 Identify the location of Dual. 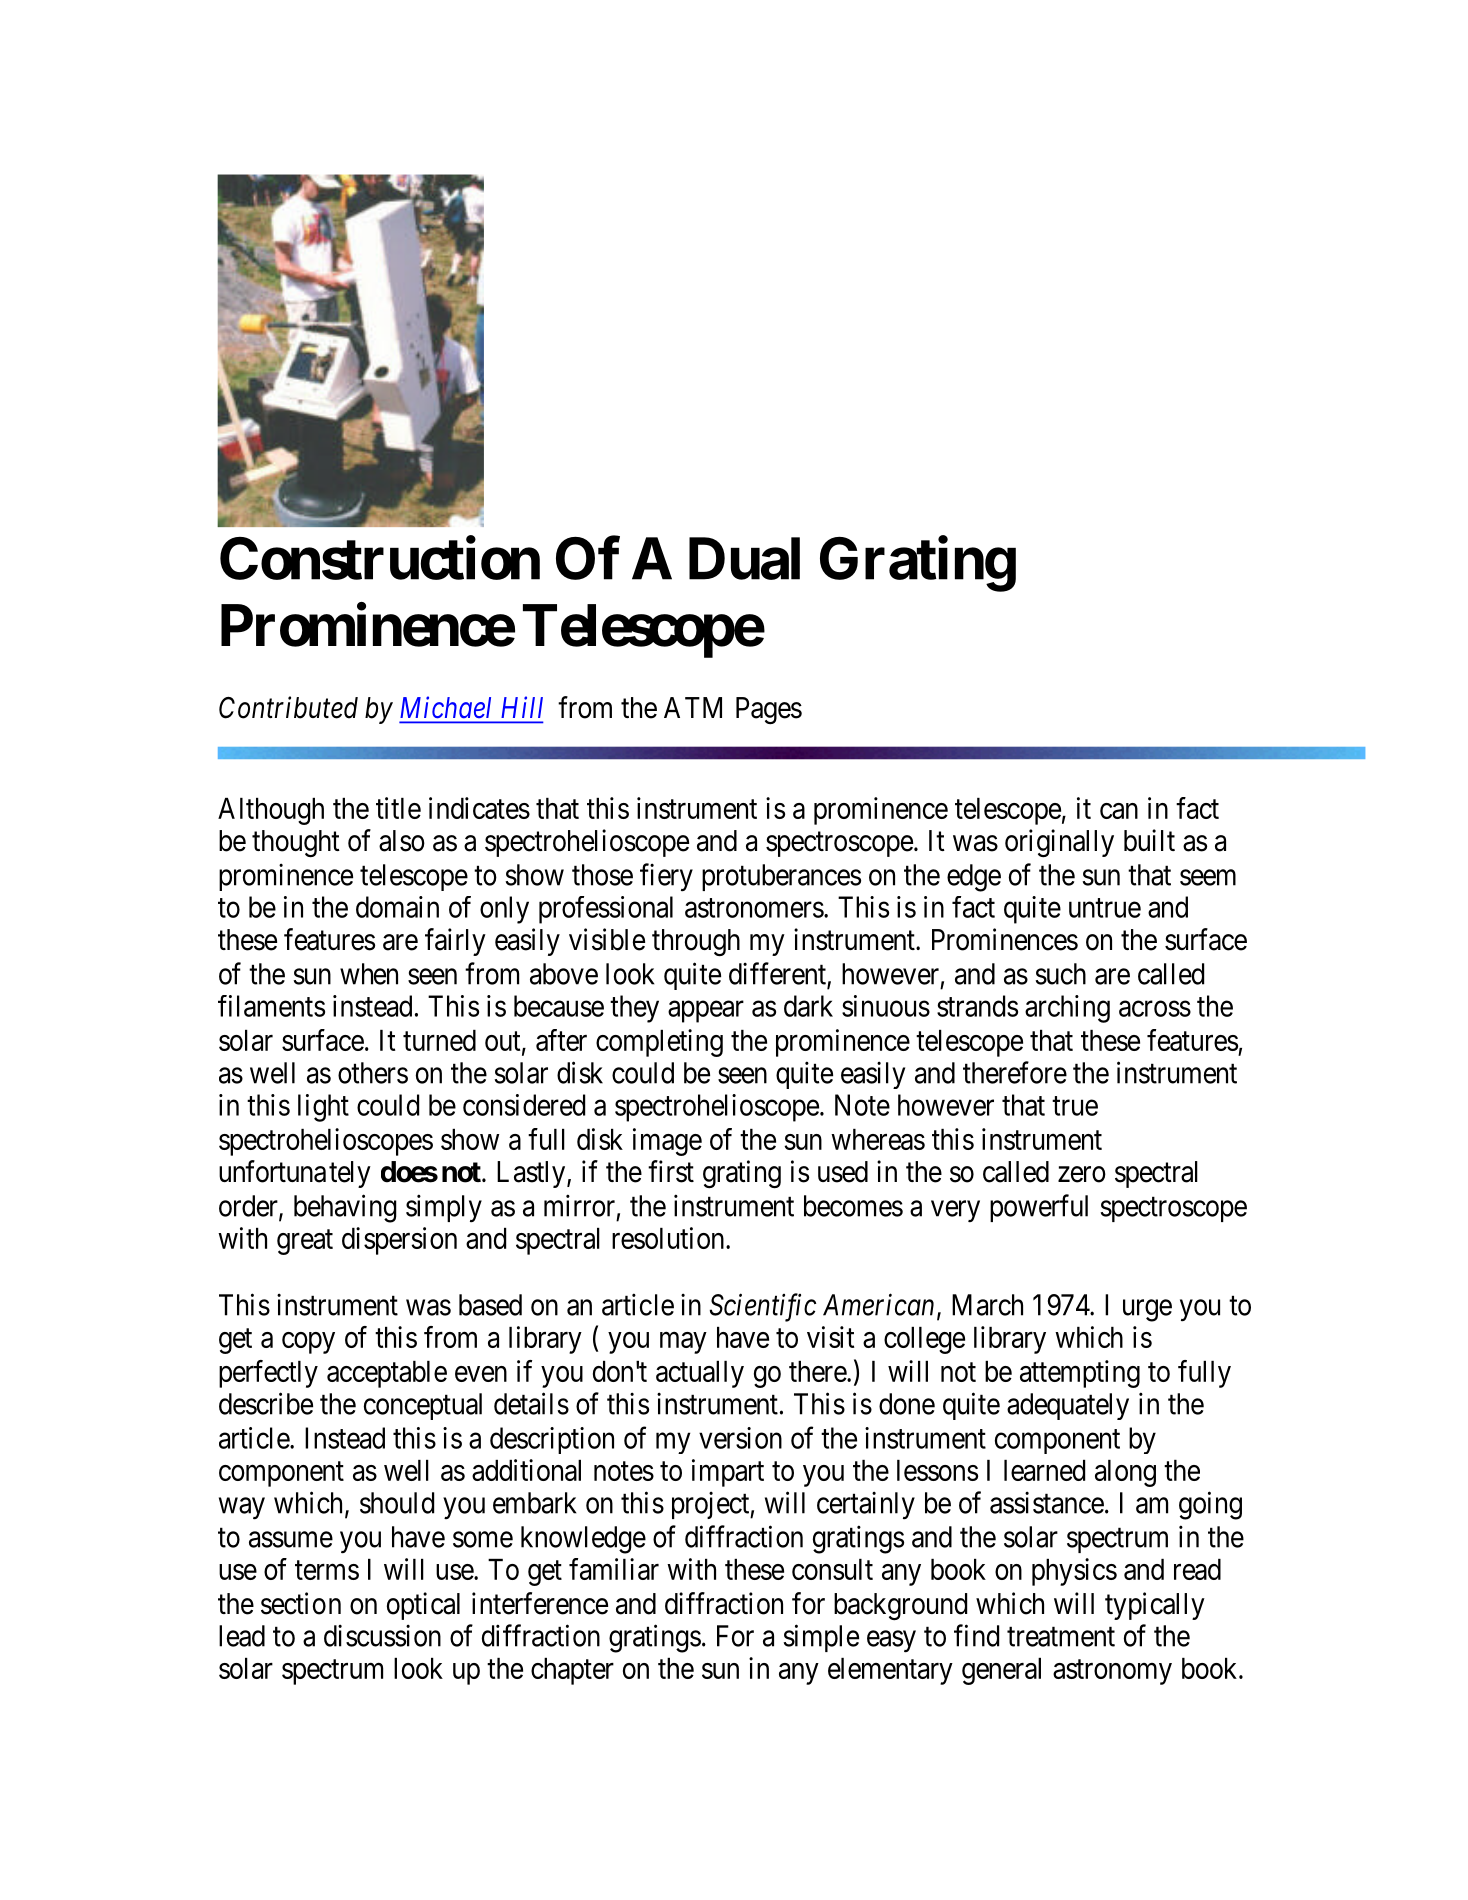
(744, 559).
